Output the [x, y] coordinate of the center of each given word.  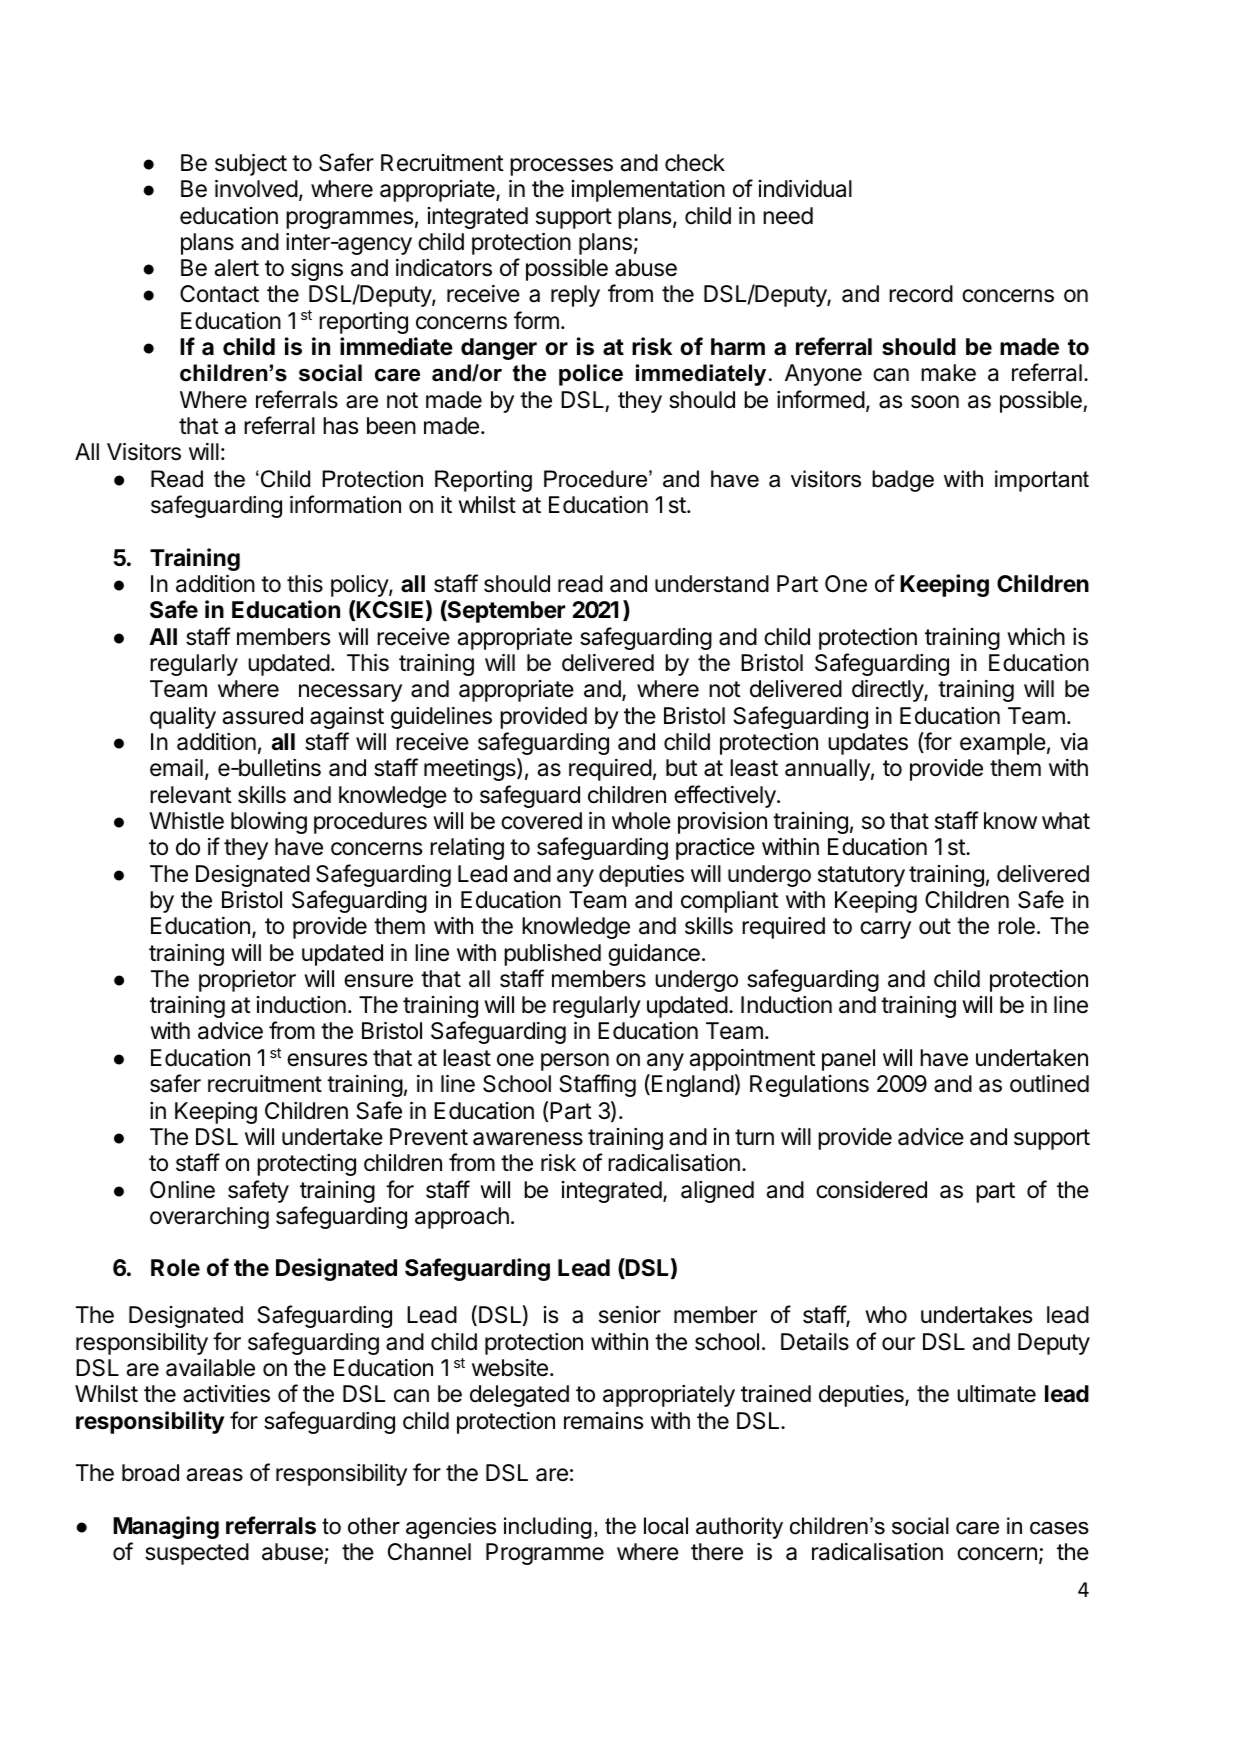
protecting [306, 1165]
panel [848, 1060]
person [575, 1062]
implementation [648, 191]
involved [256, 189]
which [1036, 636]
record [921, 294]
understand [712, 584]
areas [215, 1475]
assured [263, 716]
